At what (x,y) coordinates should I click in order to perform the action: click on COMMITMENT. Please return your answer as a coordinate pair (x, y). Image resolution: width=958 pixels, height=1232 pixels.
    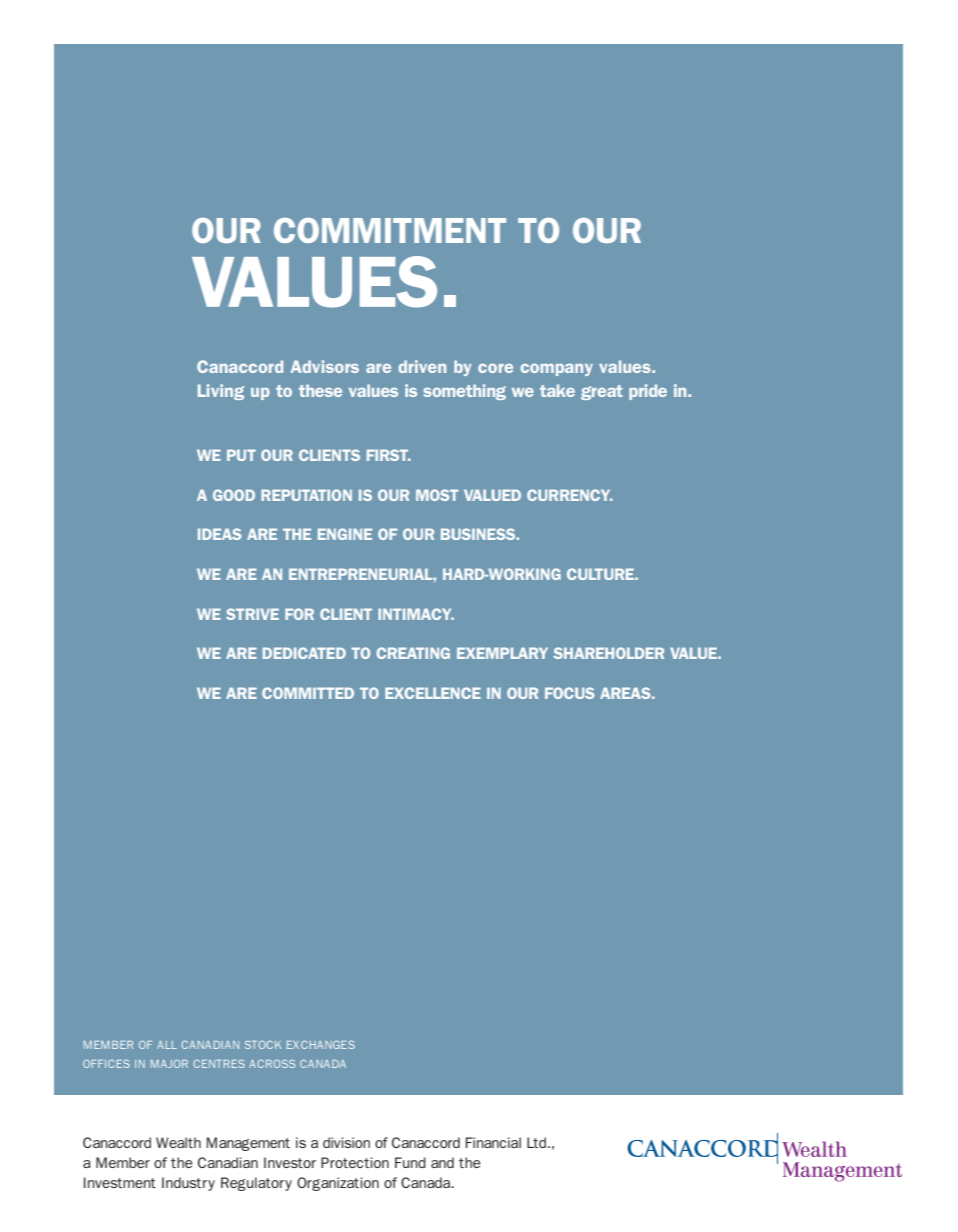
    Looking at the image, I should click on (390, 230).
